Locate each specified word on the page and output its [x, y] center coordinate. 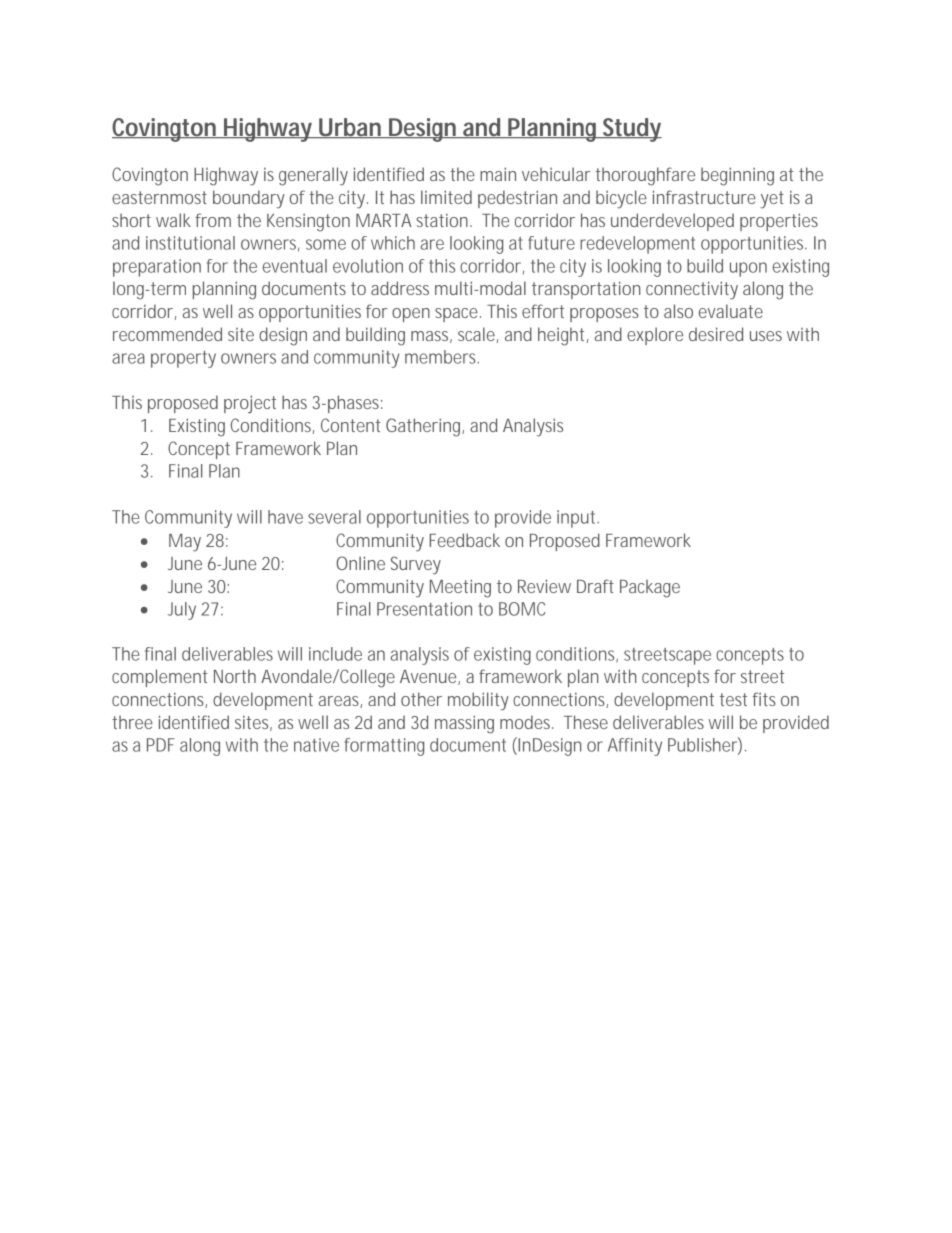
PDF [161, 745]
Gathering [425, 427]
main [498, 174]
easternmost [159, 197]
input [578, 519]
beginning [737, 176]
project [250, 404]
